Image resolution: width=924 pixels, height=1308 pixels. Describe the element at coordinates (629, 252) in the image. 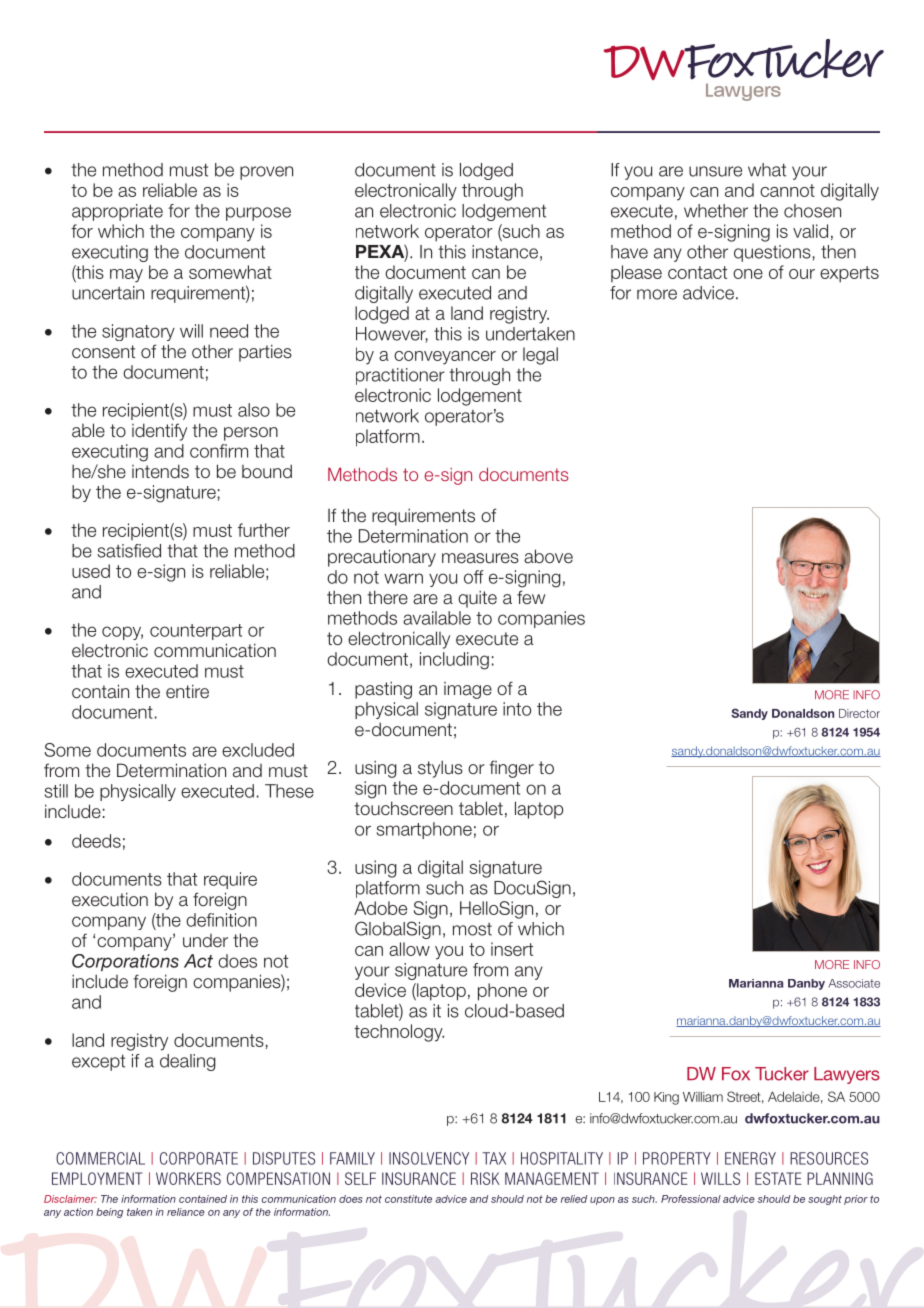

I see `have` at that location.
